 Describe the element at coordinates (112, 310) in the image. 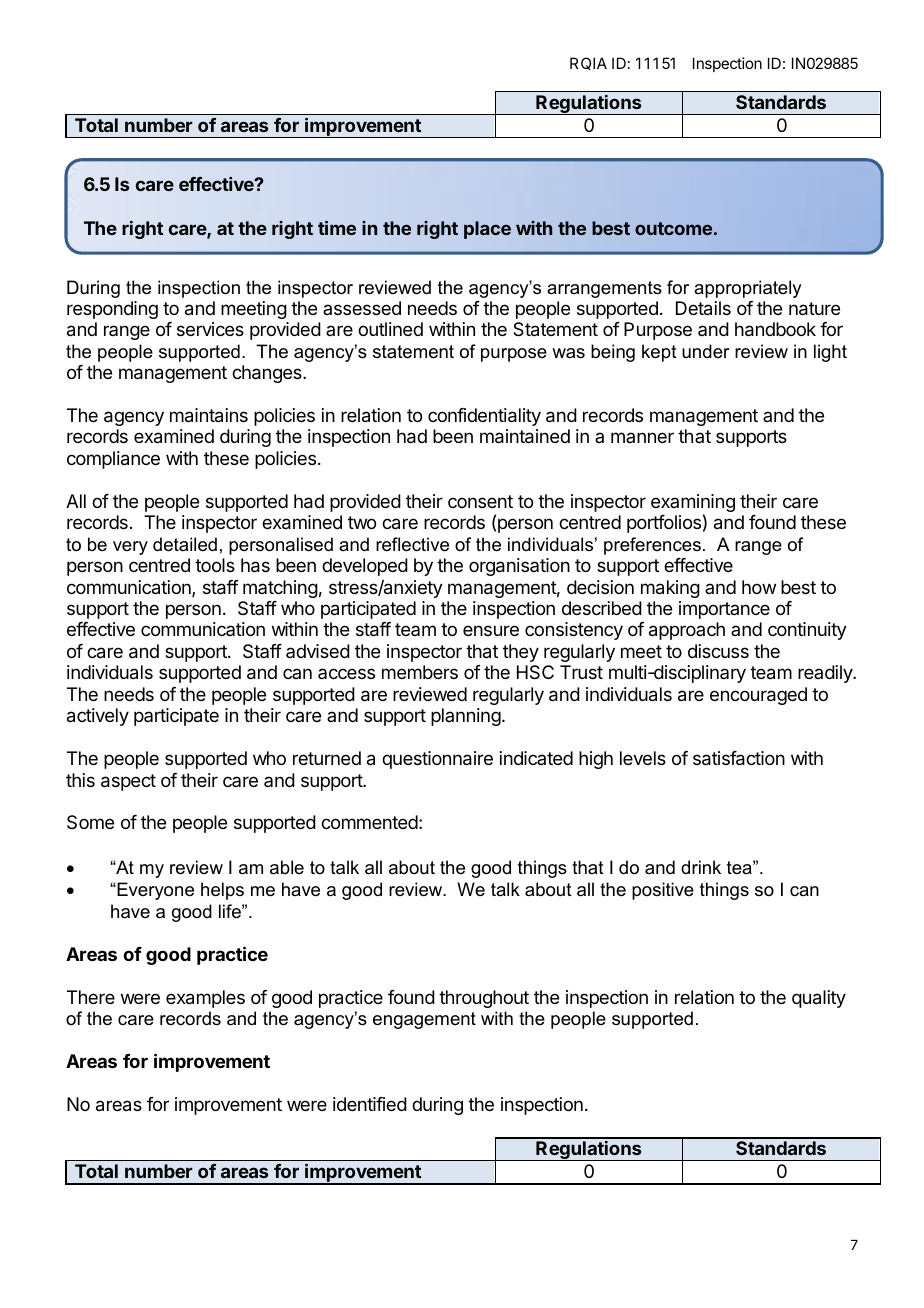

I see `responding` at that location.
